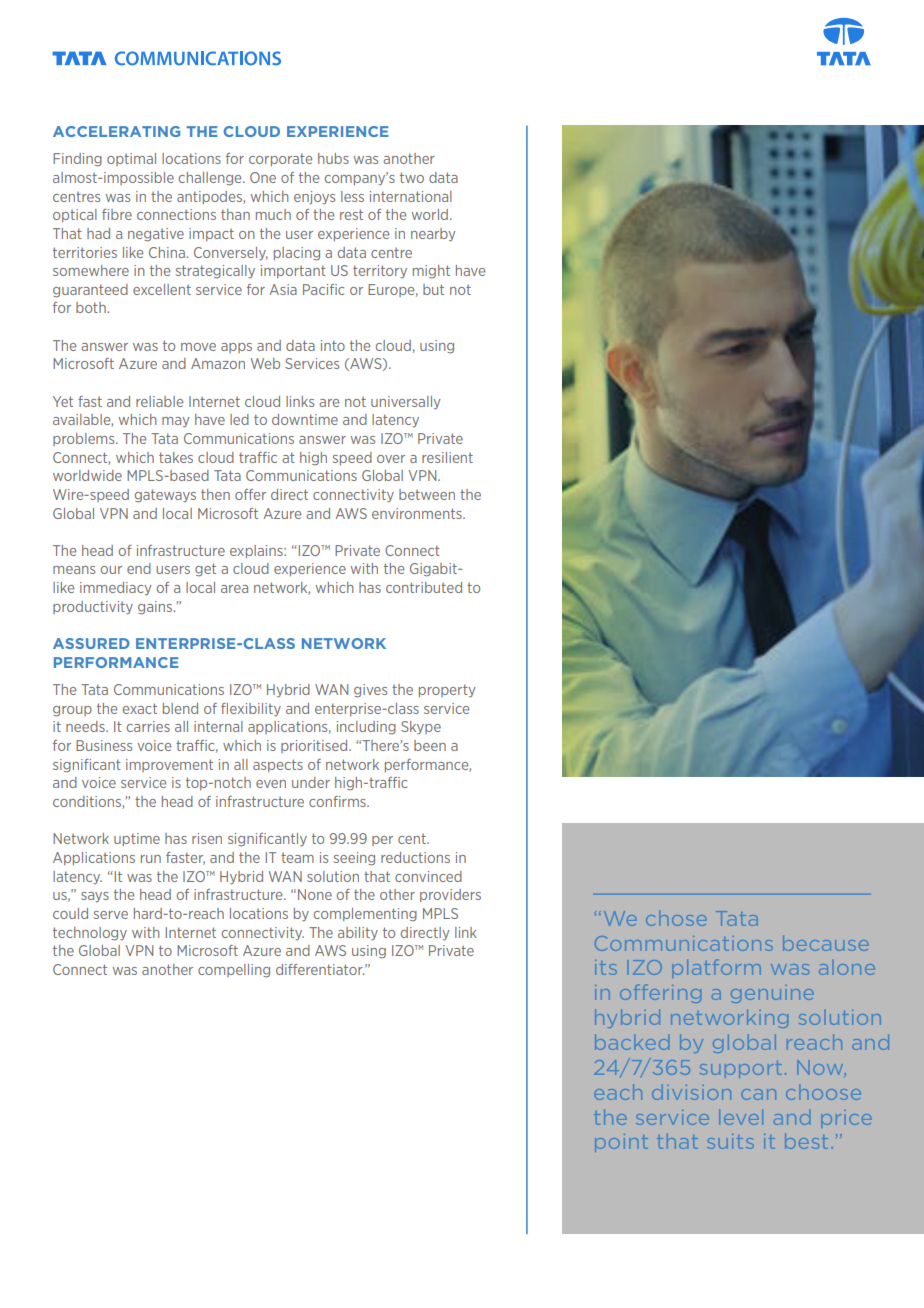 This page has width=924, height=1308. Describe the element at coordinates (131, 159) in the page. I see `optimal` at that location.
